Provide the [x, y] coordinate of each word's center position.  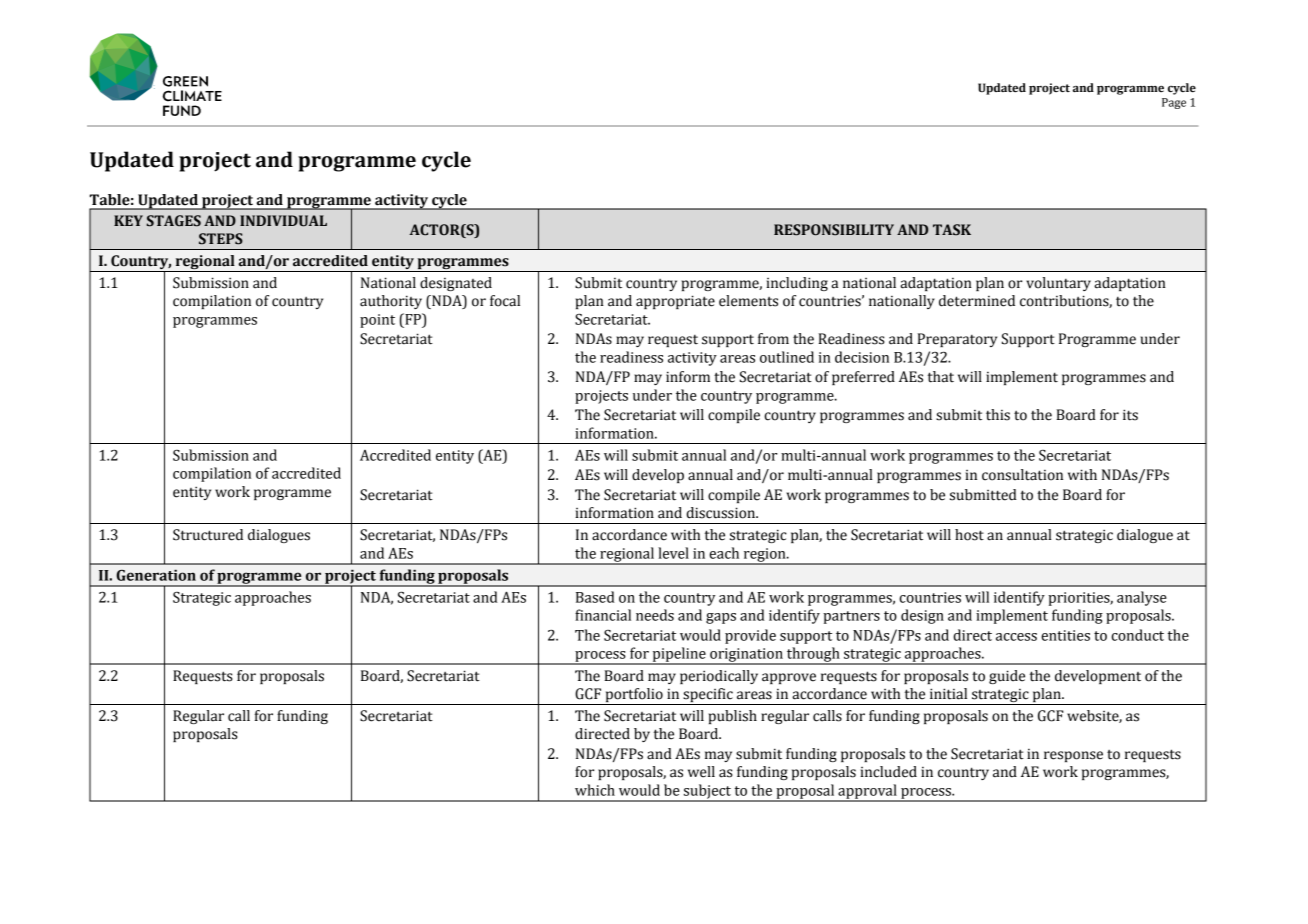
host [969, 535]
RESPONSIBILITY [834, 230]
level [673, 553]
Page [1174, 103]
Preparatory [957, 340]
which [595, 790]
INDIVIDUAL [283, 221]
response [1073, 756]
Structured [208, 535]
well [701, 772]
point [377, 321]
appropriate [675, 302]
